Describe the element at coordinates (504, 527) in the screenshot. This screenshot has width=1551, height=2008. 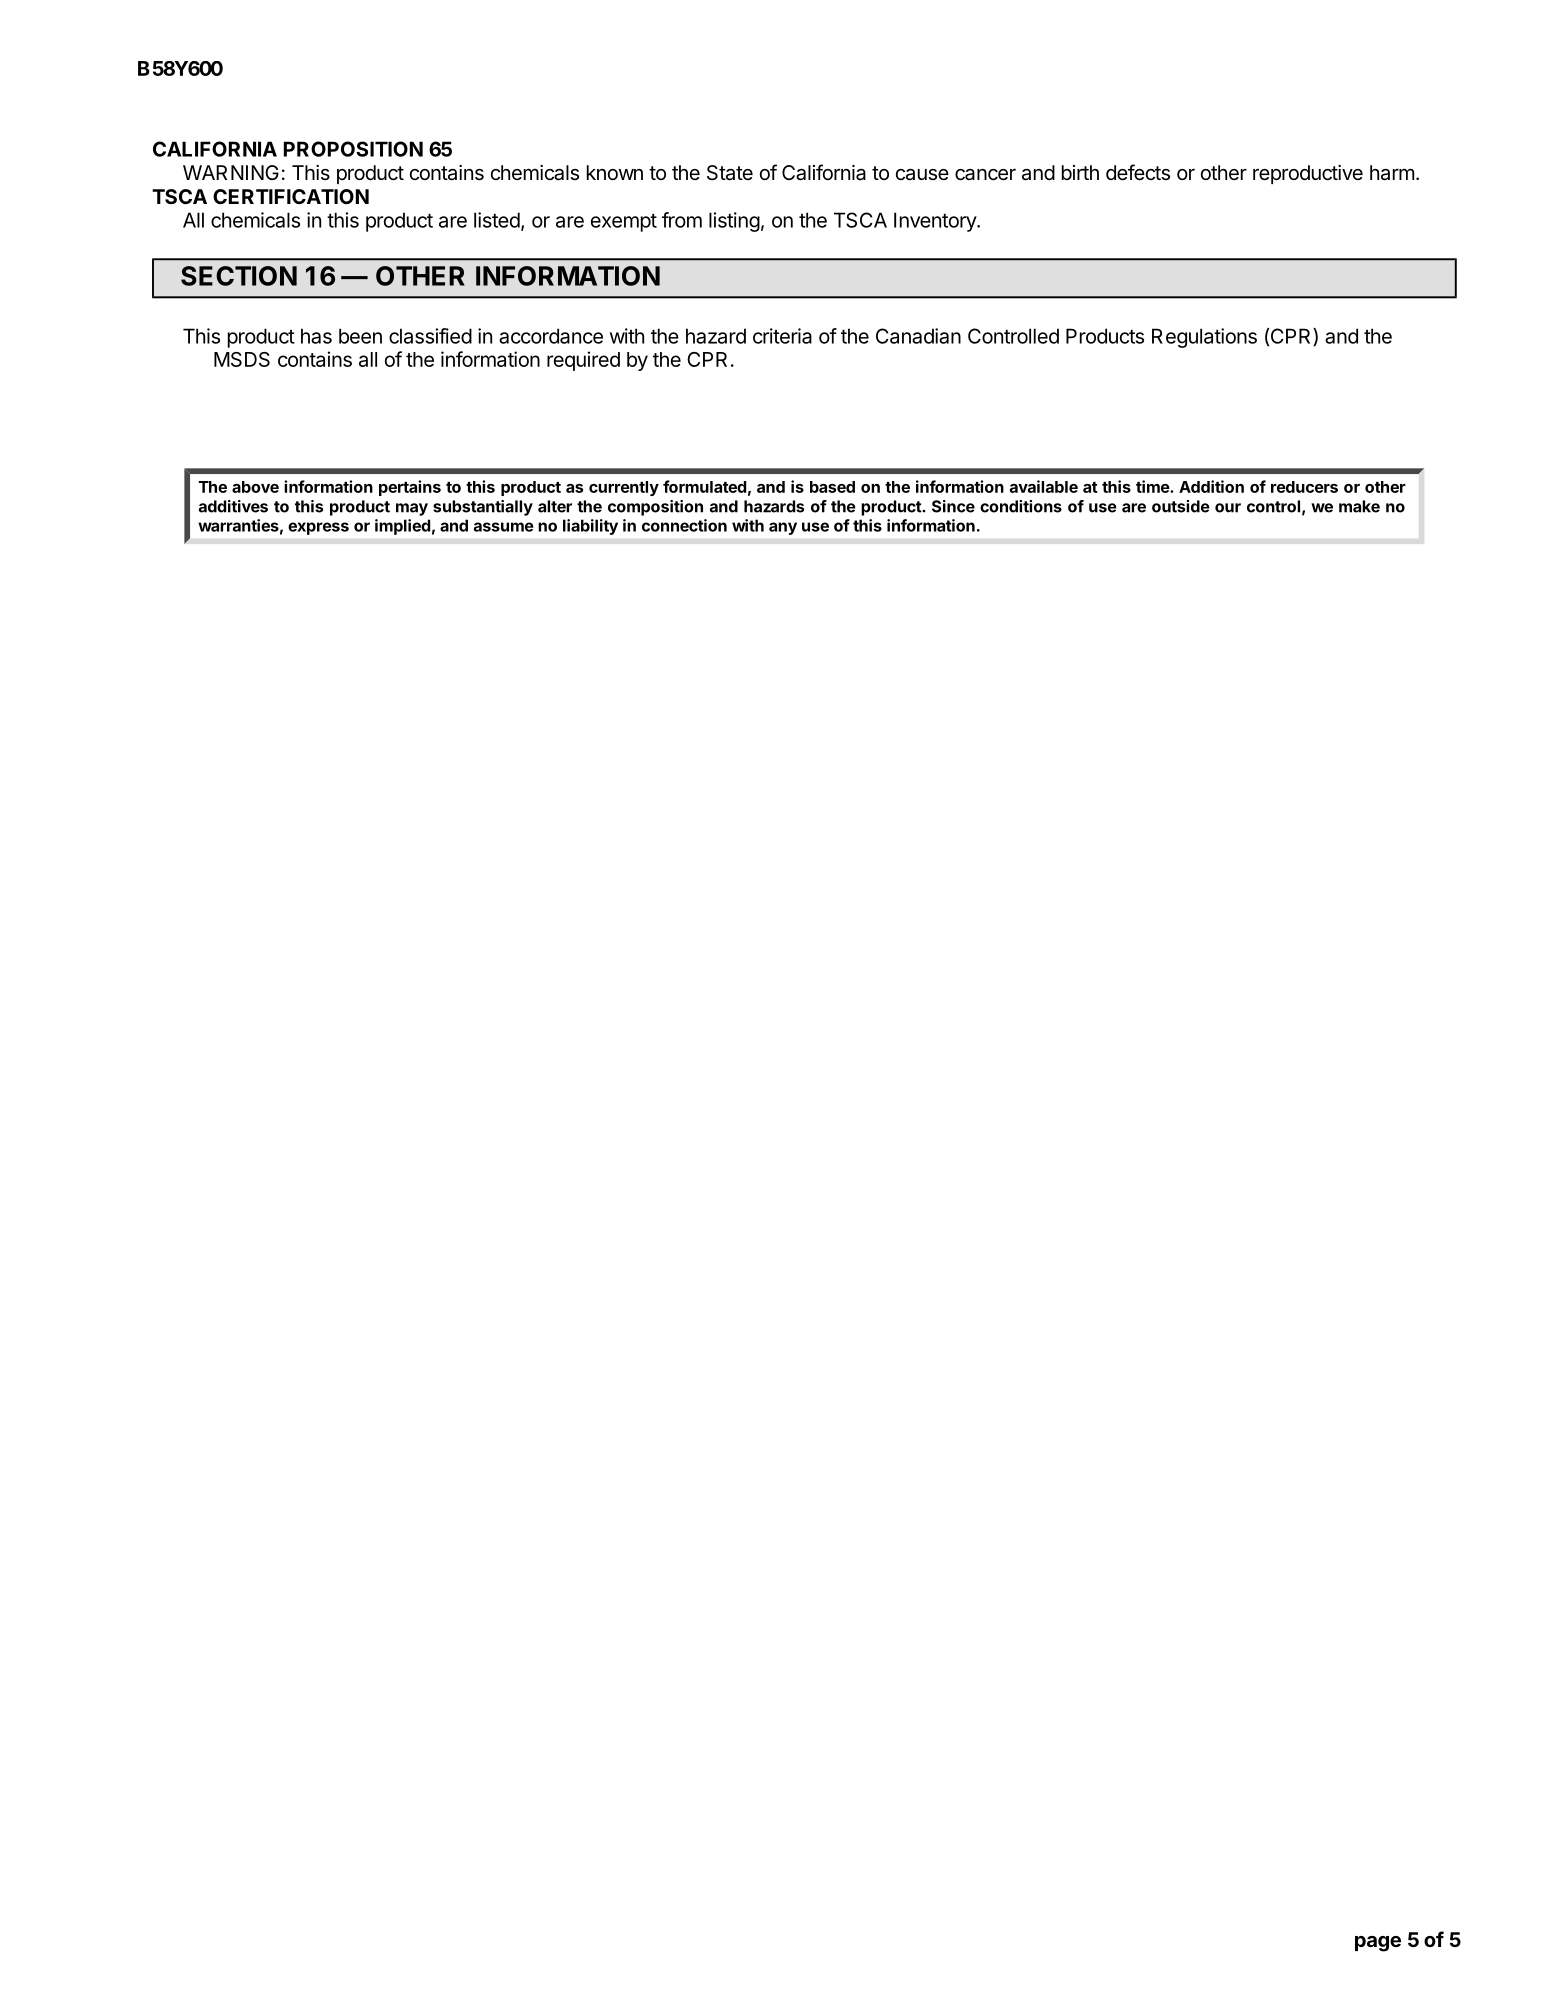
I see `assume` at that location.
